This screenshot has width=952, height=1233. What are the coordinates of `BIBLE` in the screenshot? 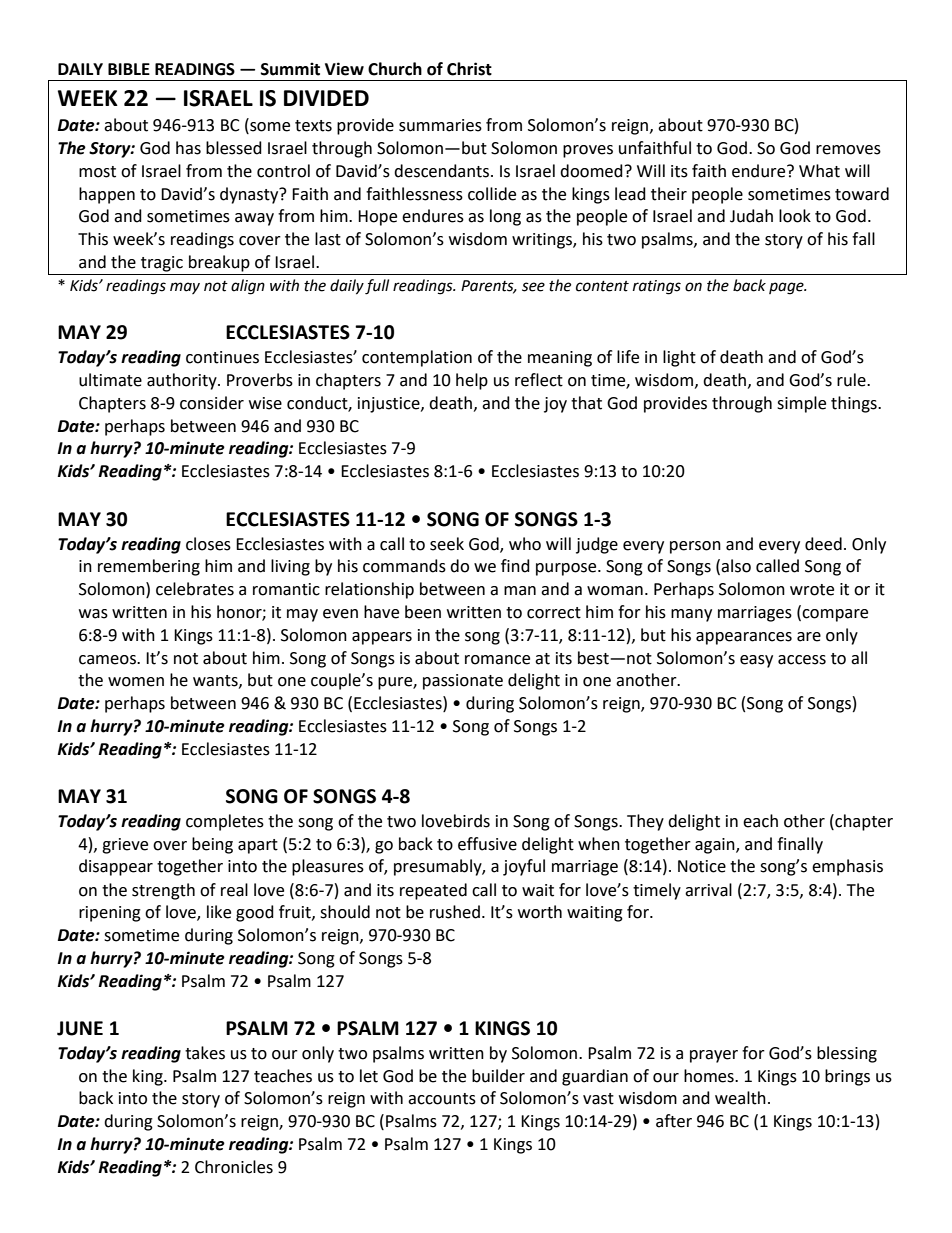 It's located at (129, 69).
